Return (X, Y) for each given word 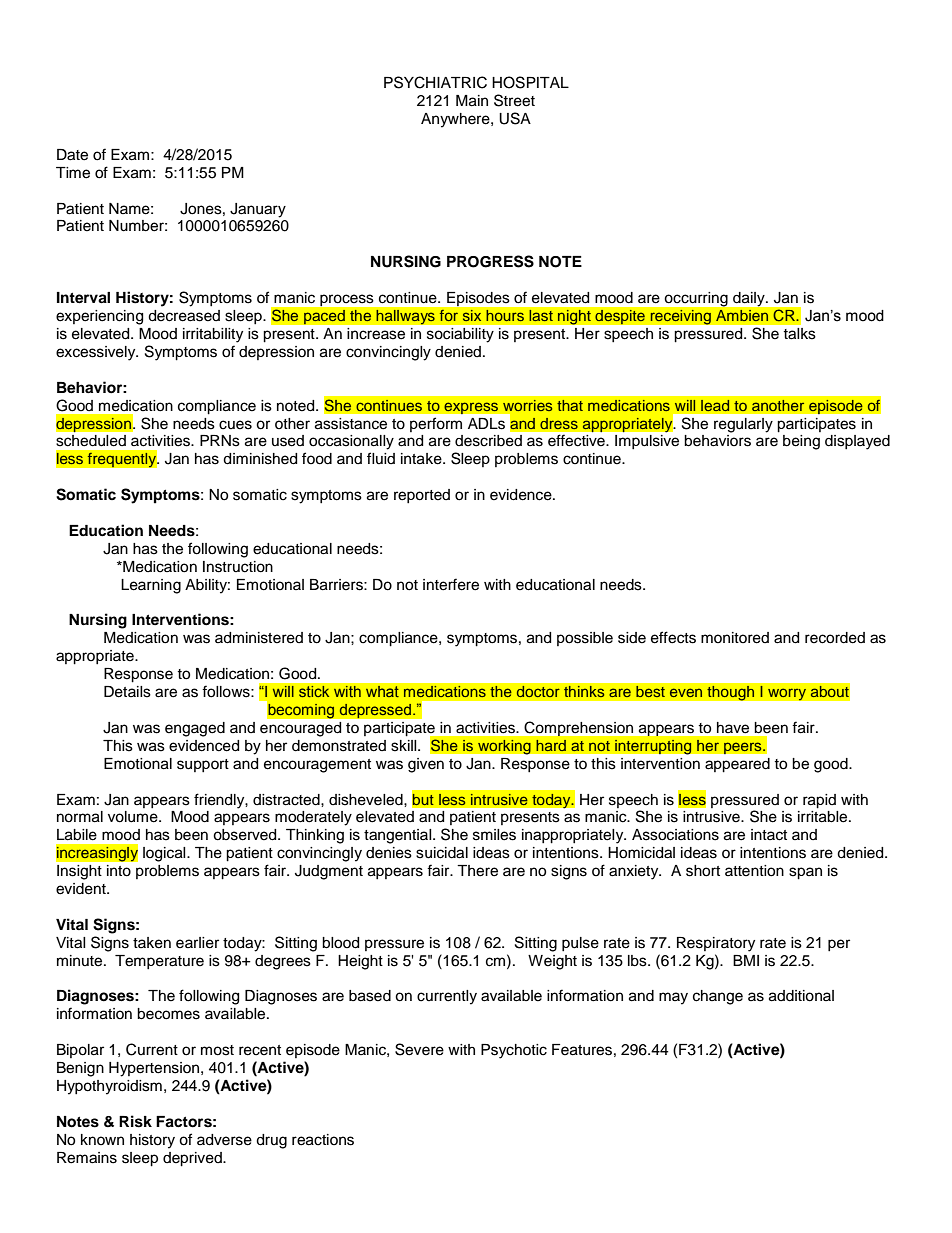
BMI (746, 960)
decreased (184, 316)
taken (152, 943)
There (477, 871)
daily (750, 299)
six (472, 315)
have (733, 727)
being (801, 442)
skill (405, 746)
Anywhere (456, 120)
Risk (135, 1121)
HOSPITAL (530, 82)
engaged (195, 729)
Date (72, 155)
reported (422, 496)
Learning (151, 586)
